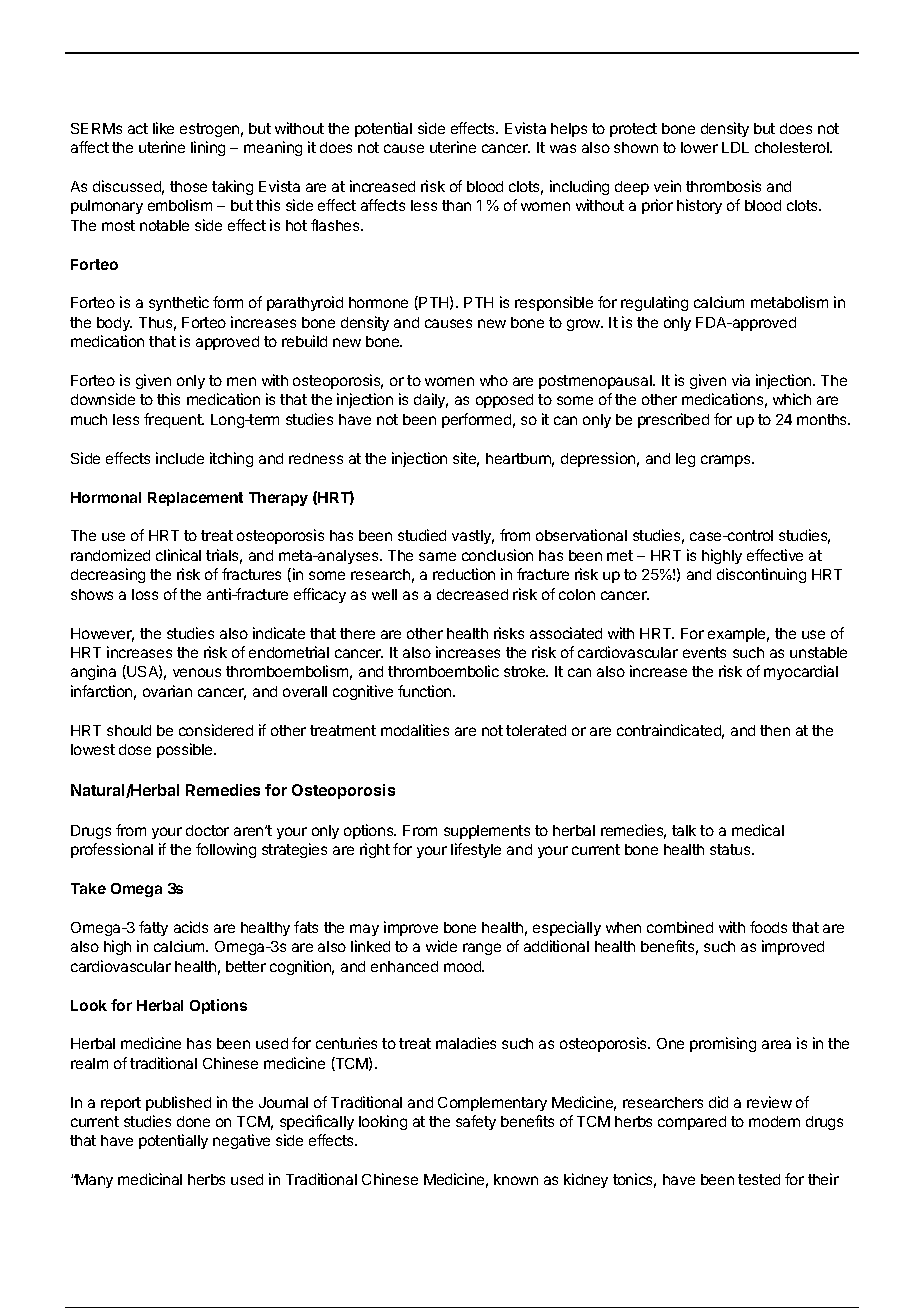 This screenshot has width=924, height=1308. Describe the element at coordinates (193, 1121) in the screenshot. I see `done` at that location.
